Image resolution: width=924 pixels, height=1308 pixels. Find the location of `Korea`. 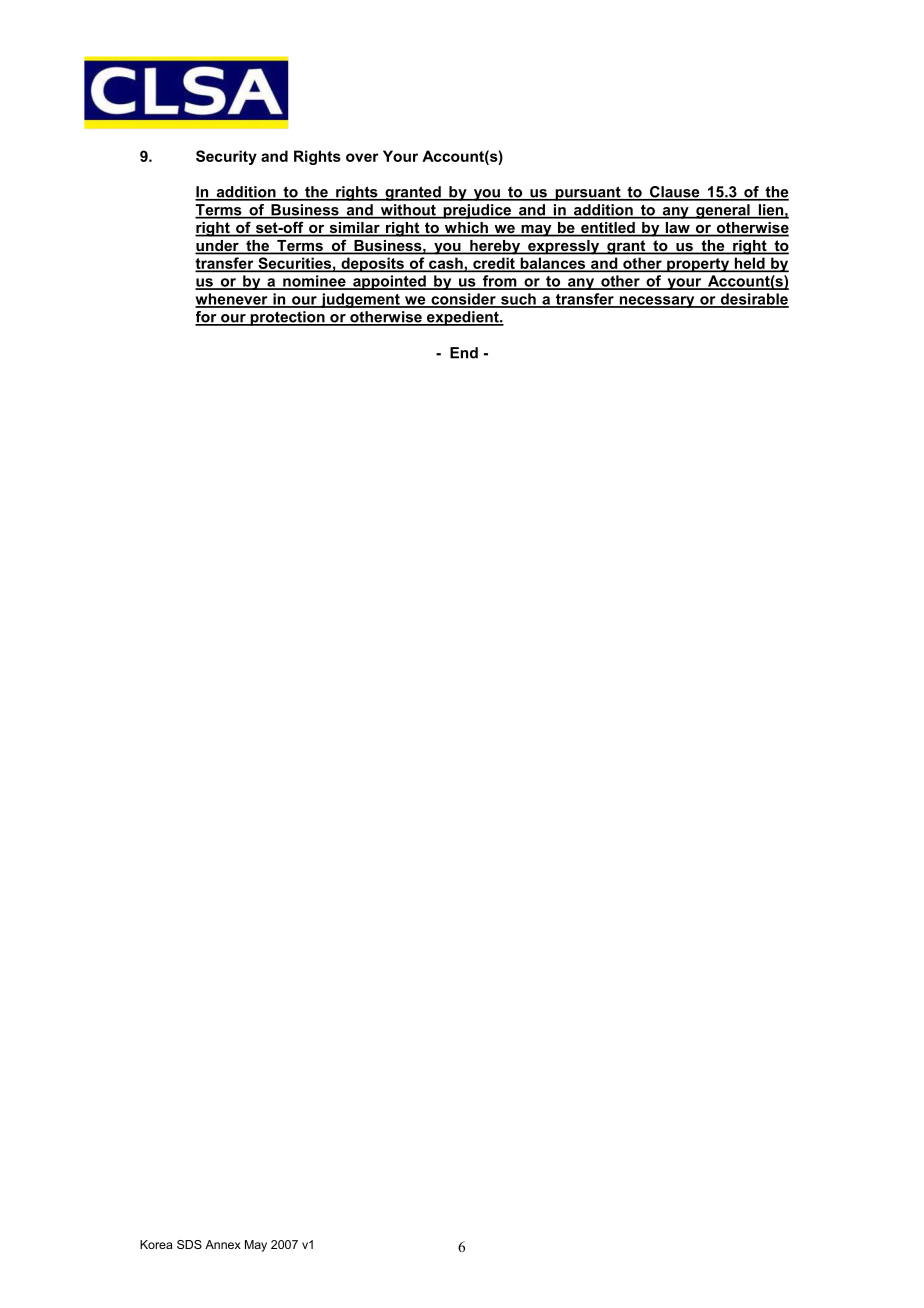

Korea is located at coordinates (156, 1244).
